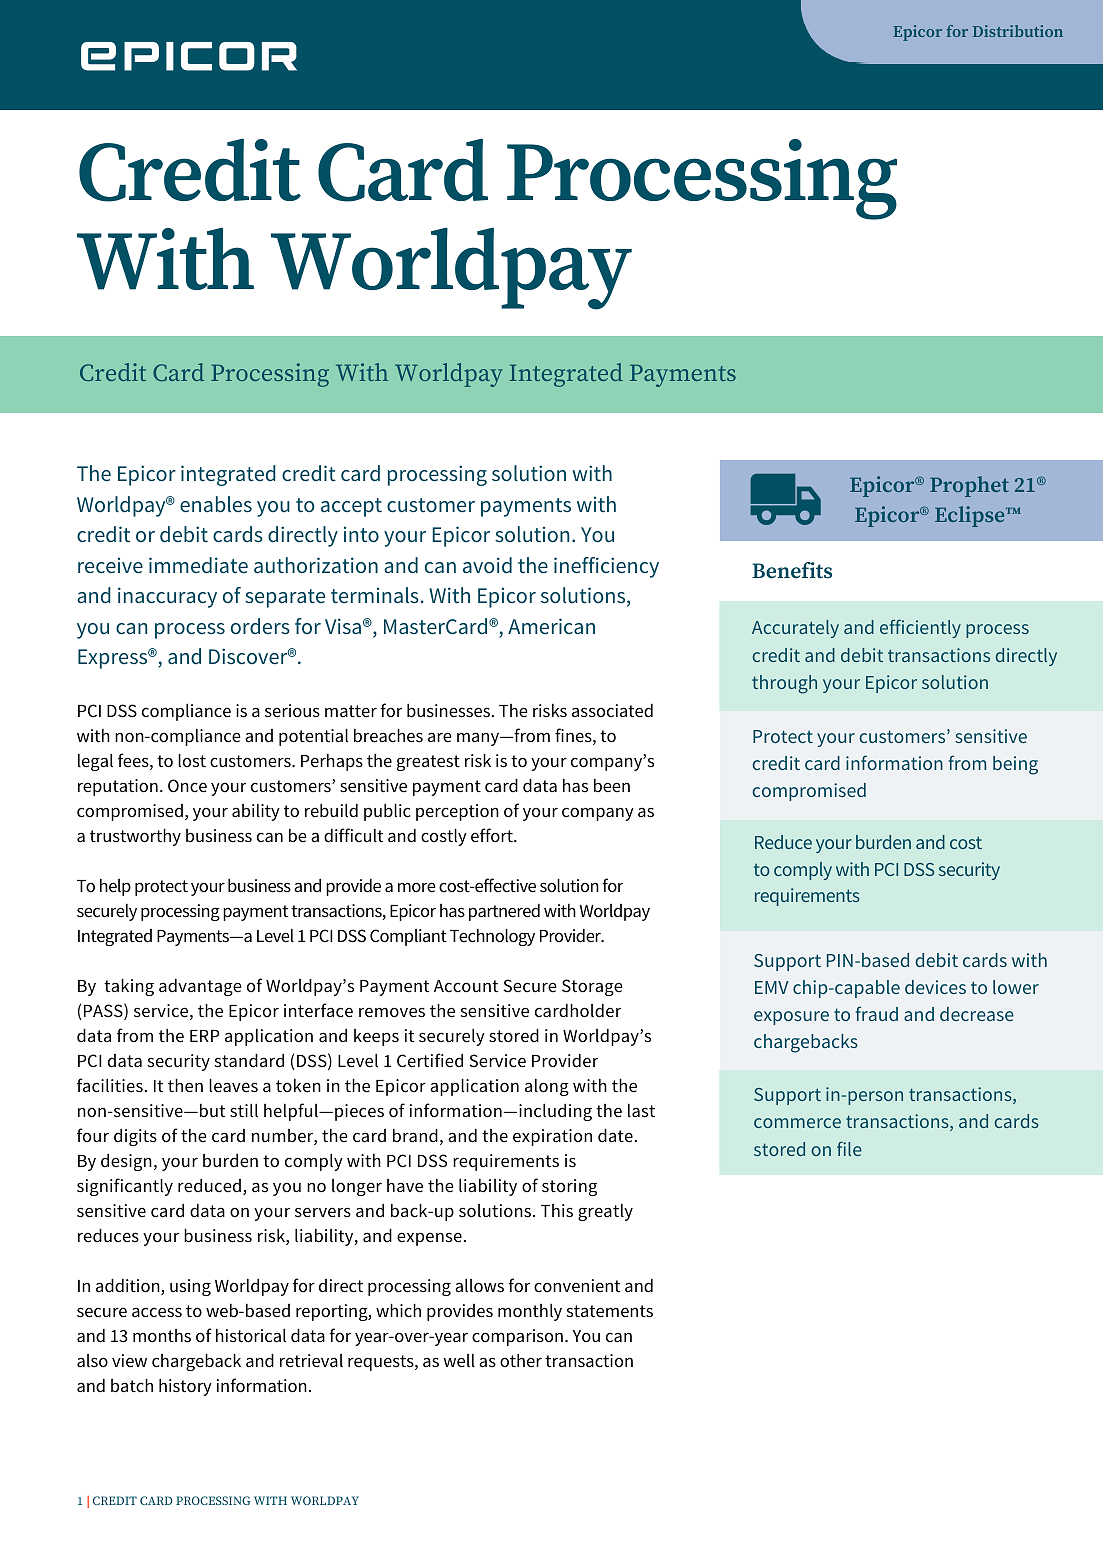 The height and width of the document is (1559, 1103). I want to click on Distribution, so click(1018, 31).
